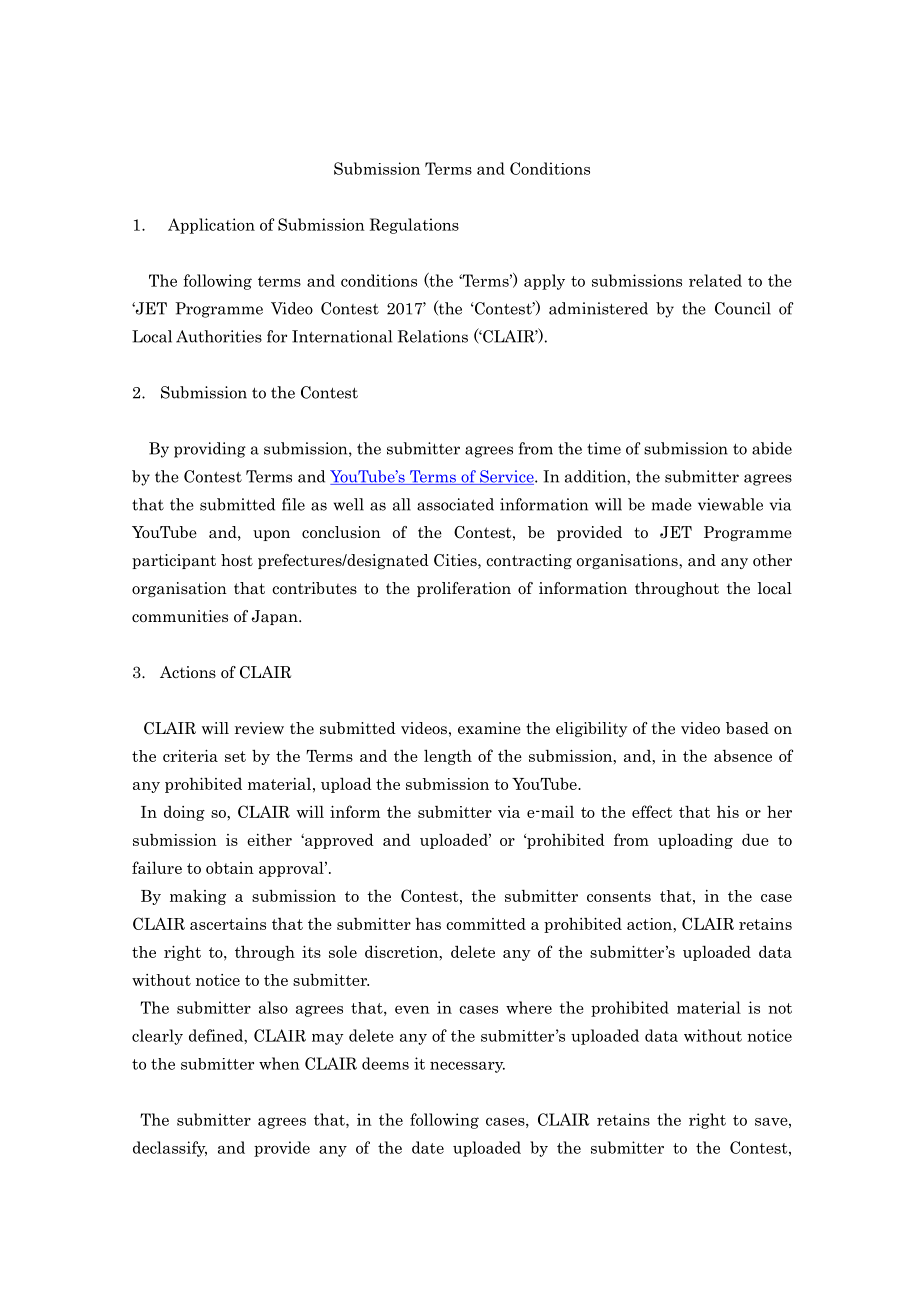  I want to click on Application, so click(211, 226).
